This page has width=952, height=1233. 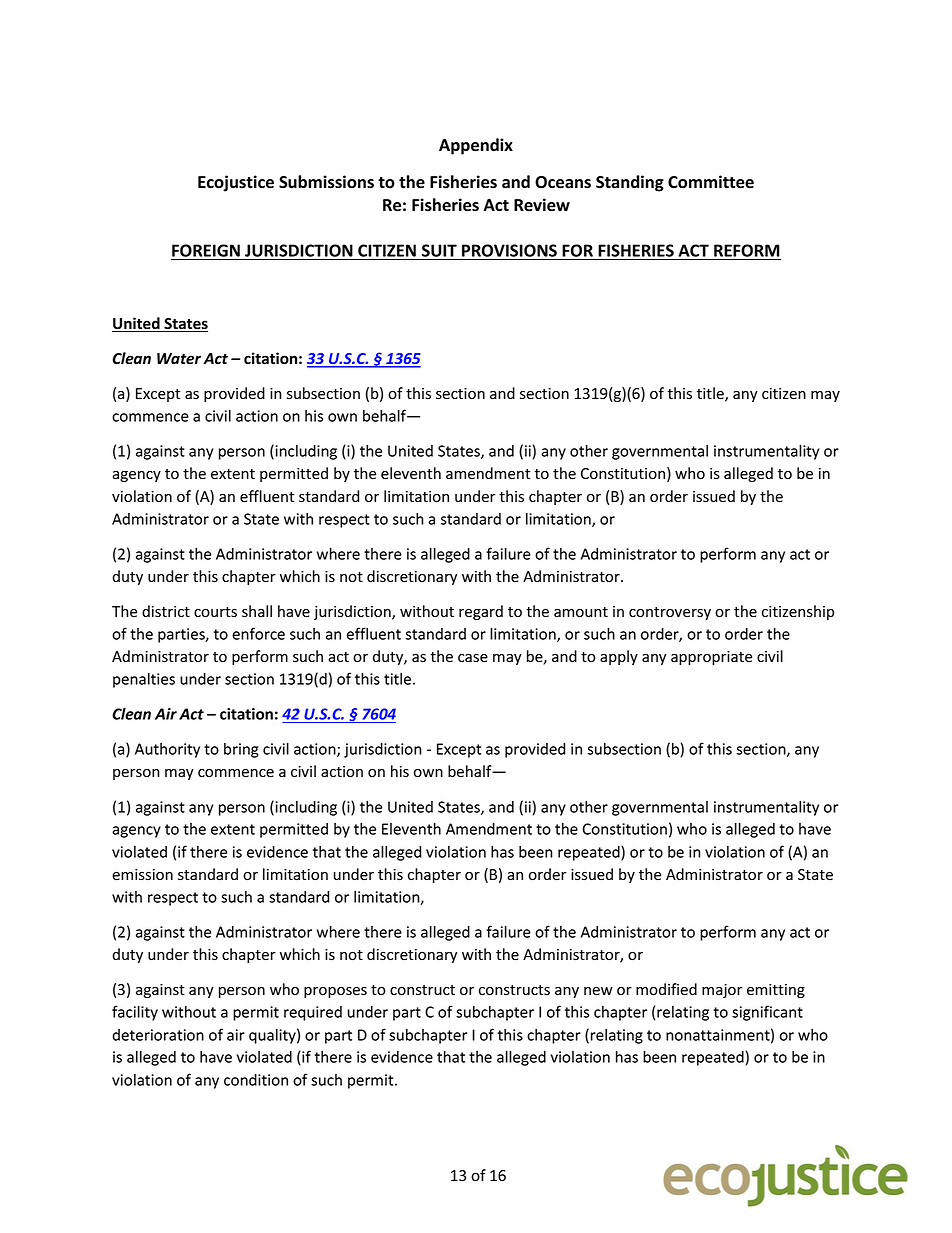 I want to click on regard, so click(x=481, y=612).
